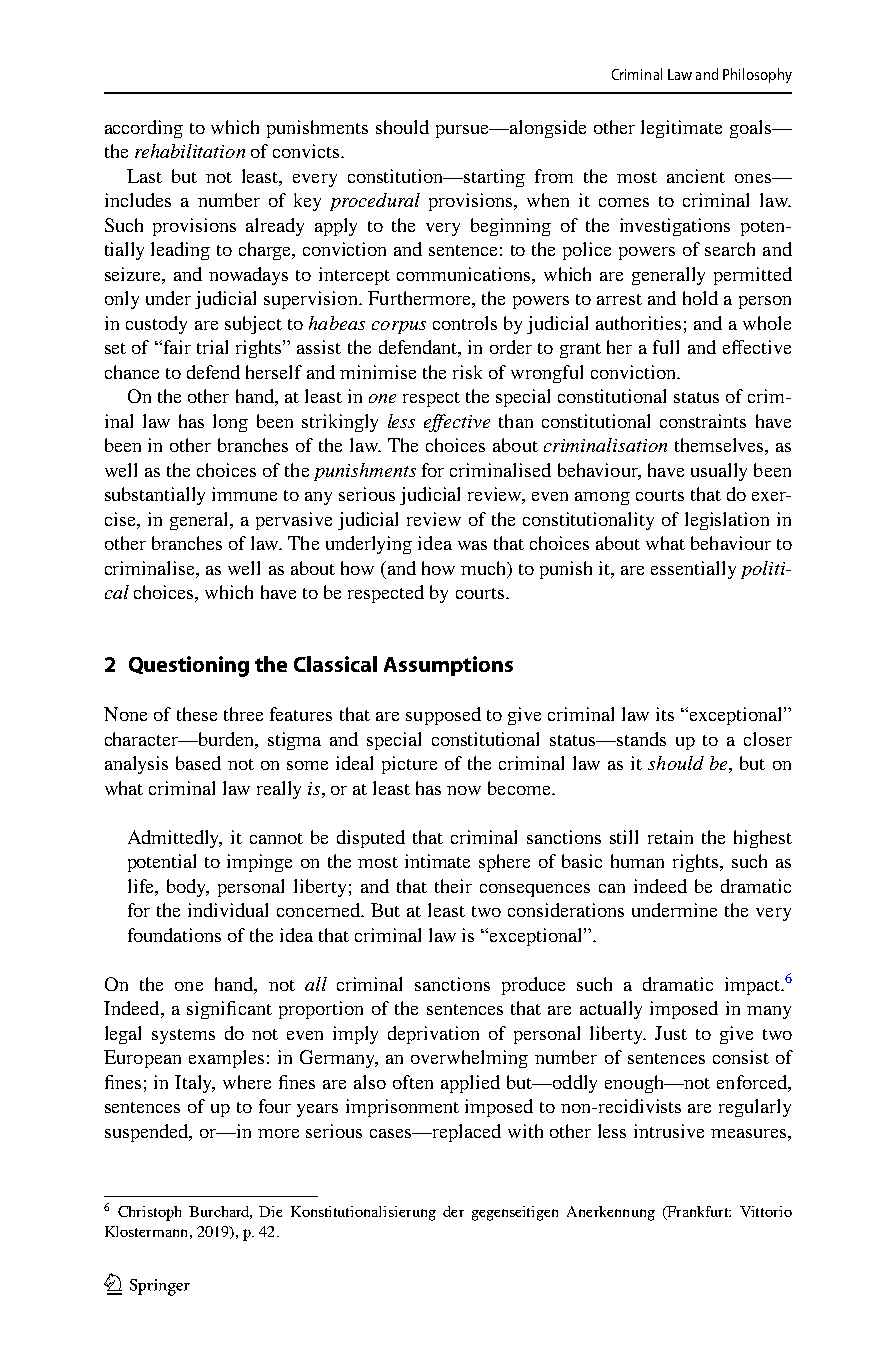 This screenshot has width=896, height=1359. Describe the element at coordinates (448, 666) in the screenshot. I see `Assumptions` at that location.
